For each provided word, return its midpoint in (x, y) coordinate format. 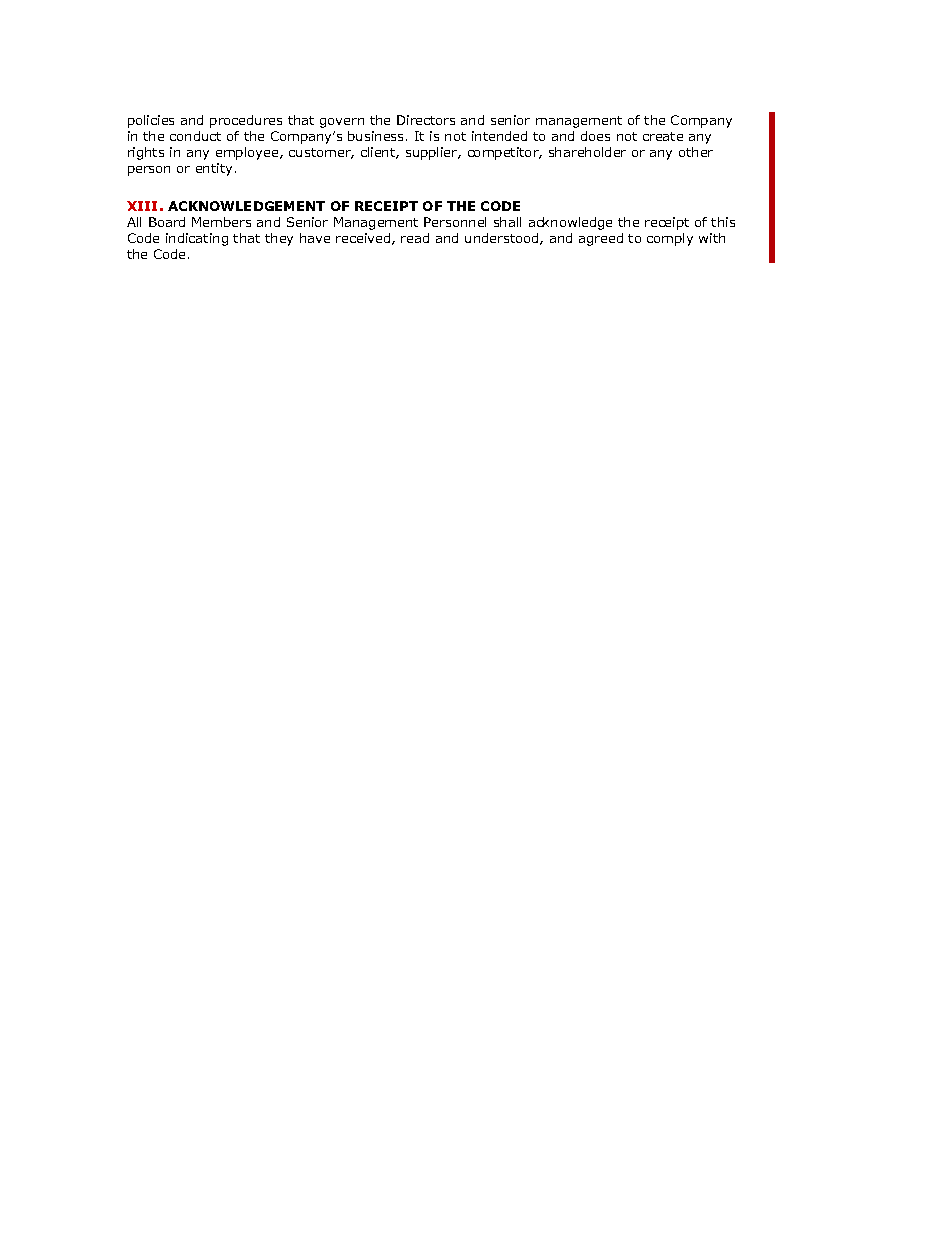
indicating (197, 239)
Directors (426, 120)
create (663, 136)
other (696, 152)
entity (214, 169)
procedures (246, 121)
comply (670, 239)
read (415, 238)
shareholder (587, 152)
